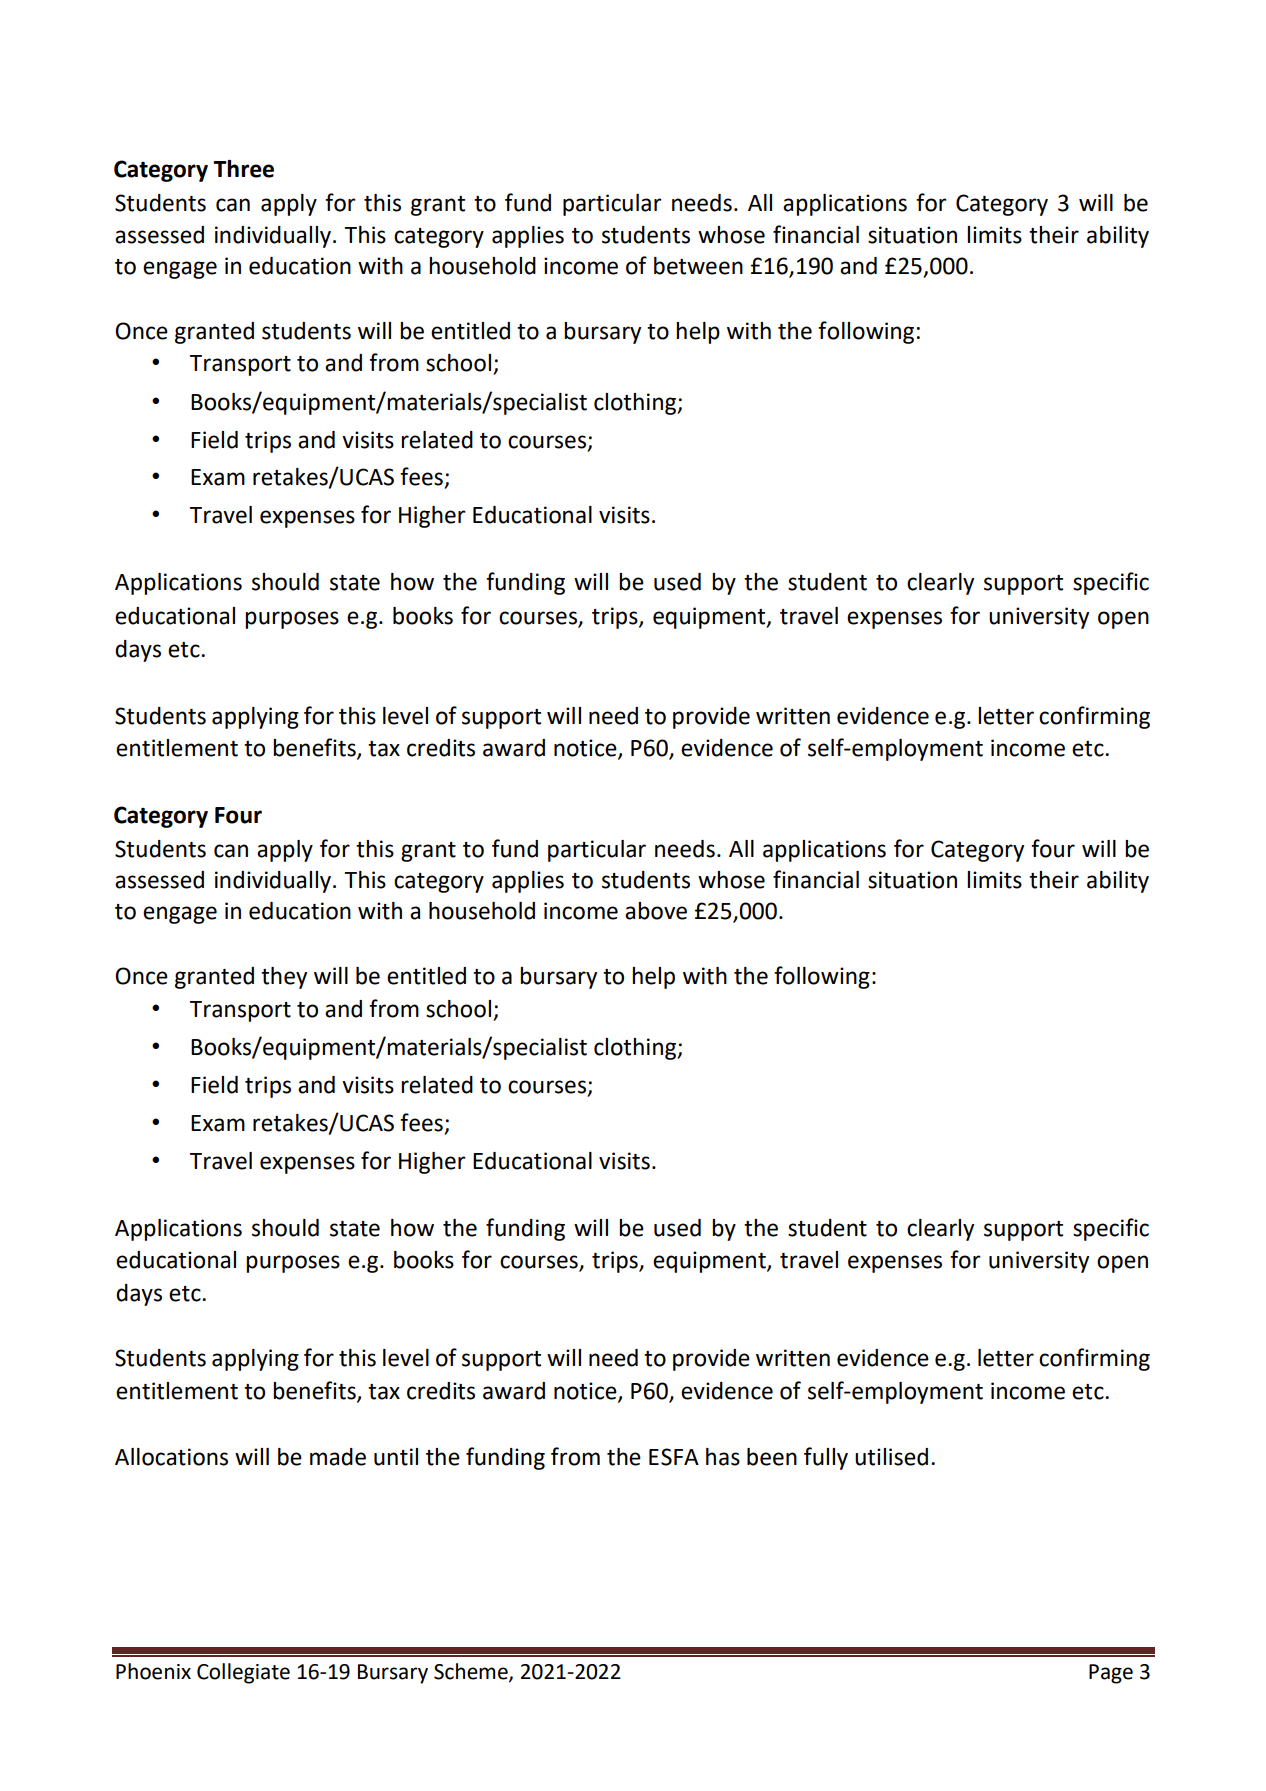 The image size is (1266, 1791). What do you see at coordinates (891, 1457) in the screenshot?
I see `utilised` at bounding box center [891, 1457].
